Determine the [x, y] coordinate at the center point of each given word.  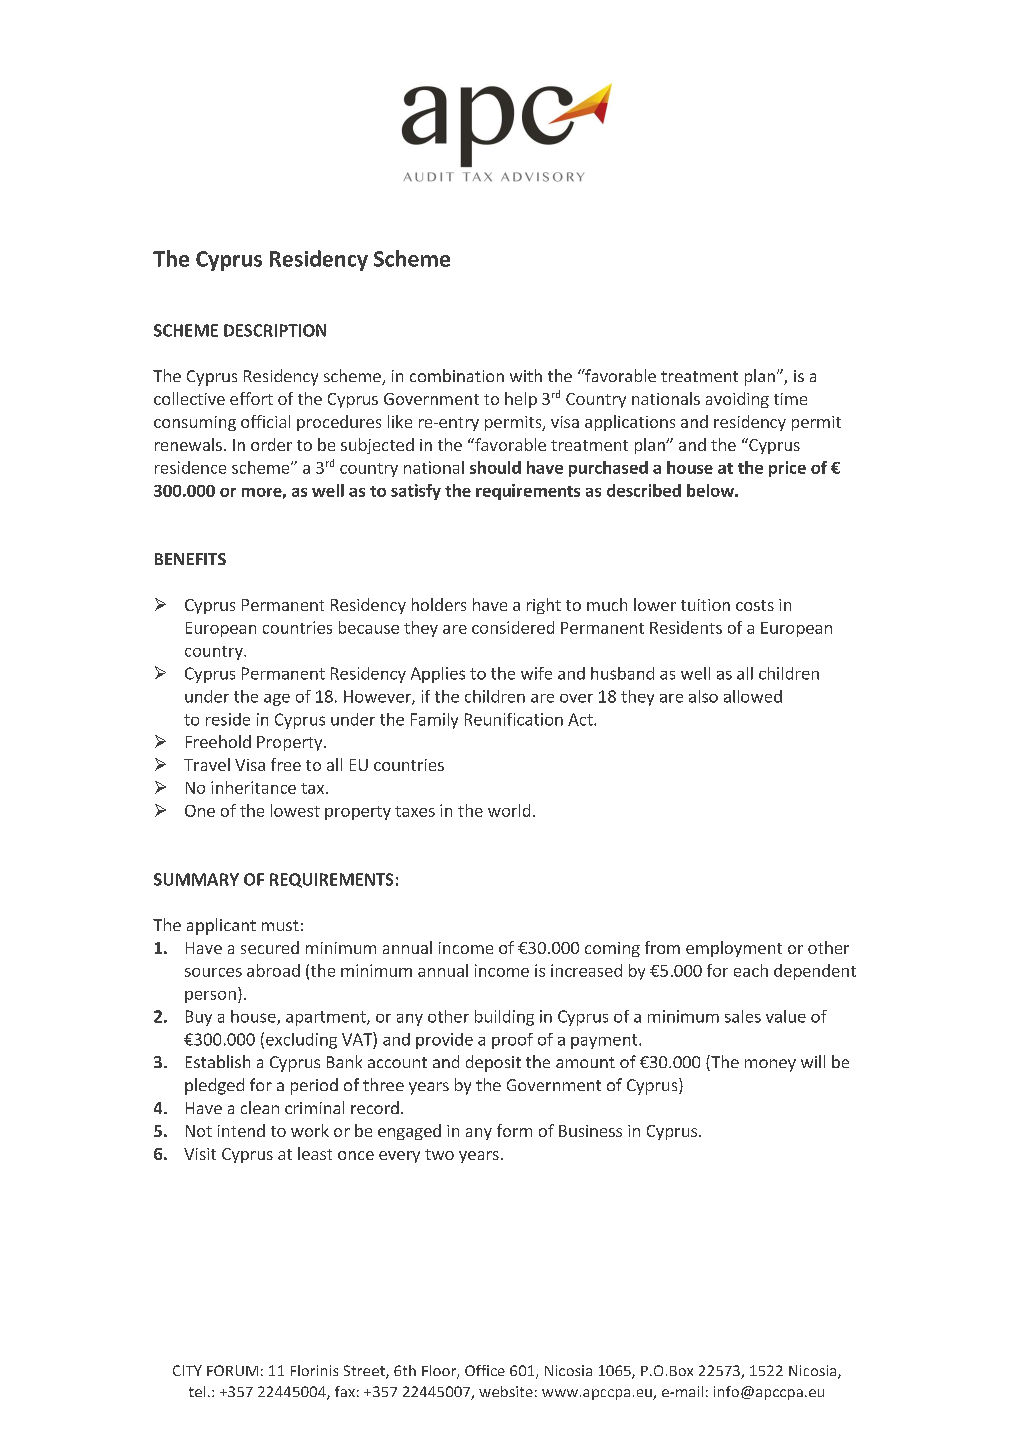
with [526, 375]
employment [734, 949]
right [544, 606]
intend [241, 1130]
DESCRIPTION [275, 330]
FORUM [232, 1370]
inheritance [253, 787]
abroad [273, 970]
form [514, 1130]
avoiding [737, 400]
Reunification [514, 719]
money [770, 1065]
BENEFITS [190, 559]
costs [755, 605]
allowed [753, 696]
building [504, 1018]
